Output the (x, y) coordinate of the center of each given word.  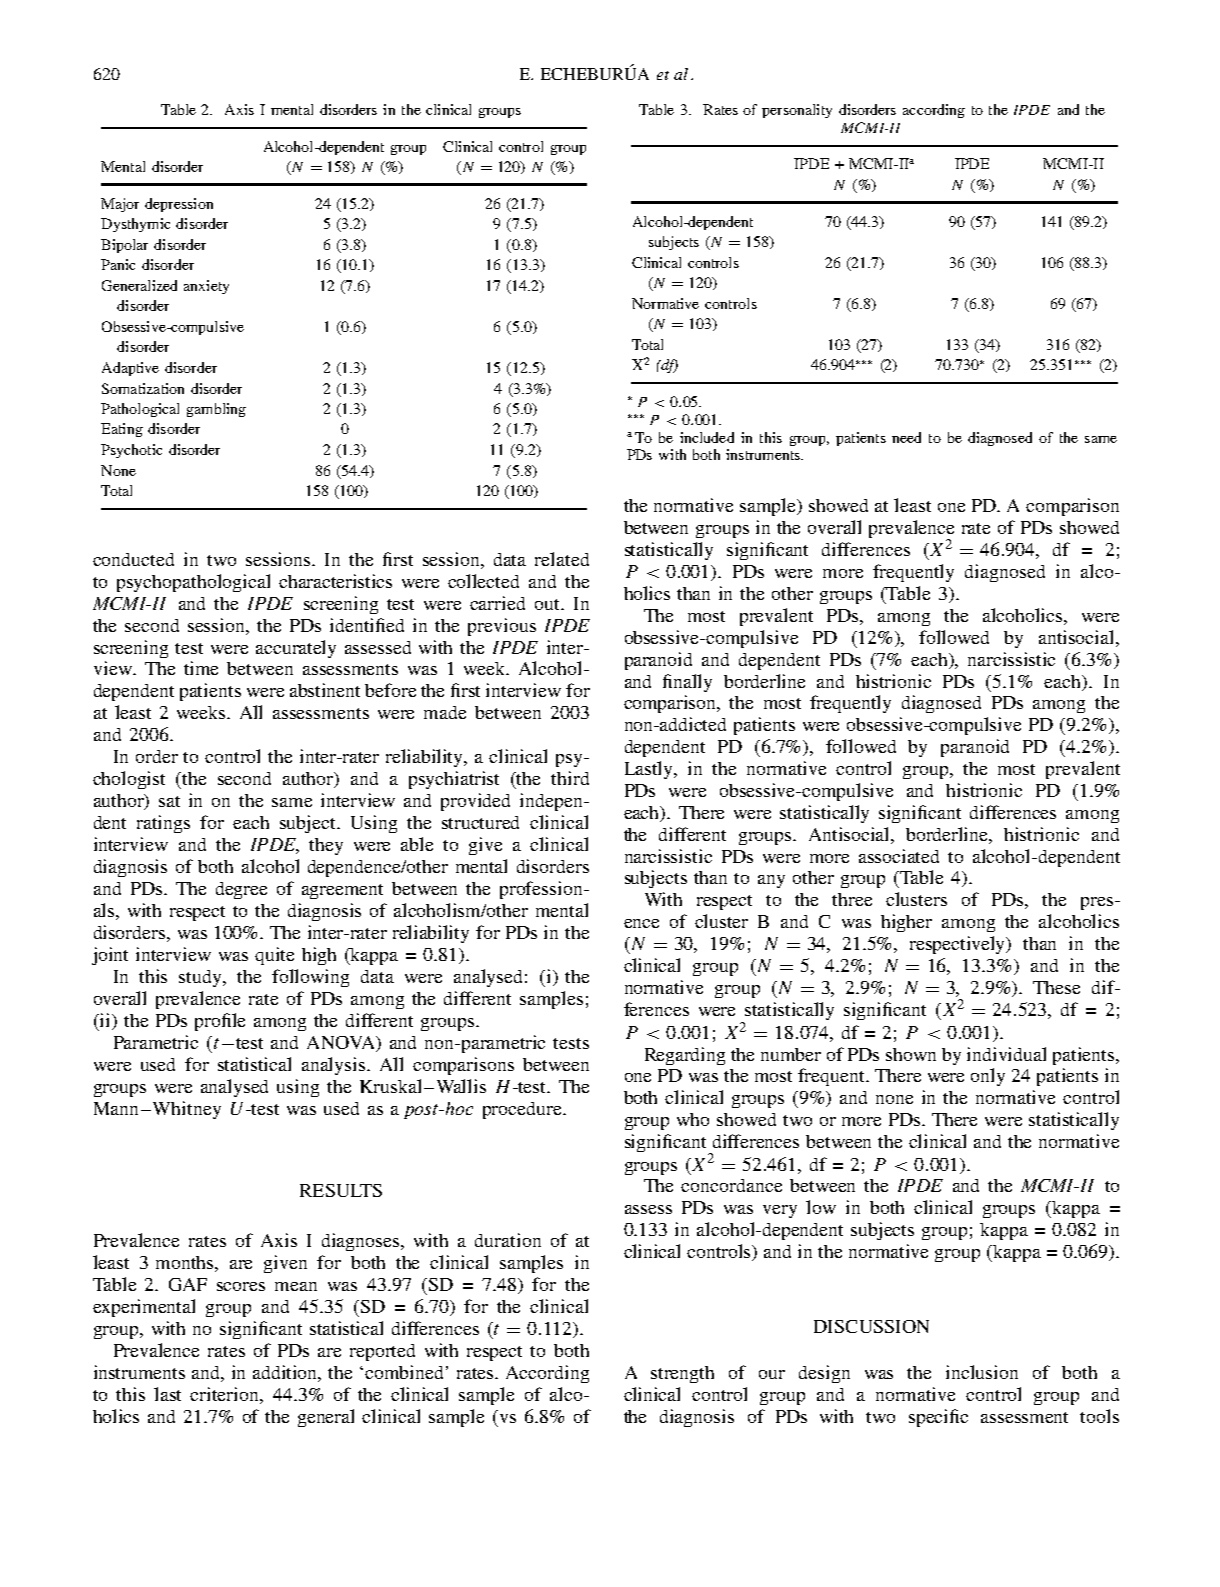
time (201, 668)
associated (899, 856)
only (988, 1077)
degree (241, 890)
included (707, 437)
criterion (225, 1394)
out (548, 604)
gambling (216, 410)
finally (687, 683)
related (562, 559)
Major (120, 205)
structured (480, 822)
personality (797, 111)
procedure (523, 1110)
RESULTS (341, 1190)
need (906, 437)
